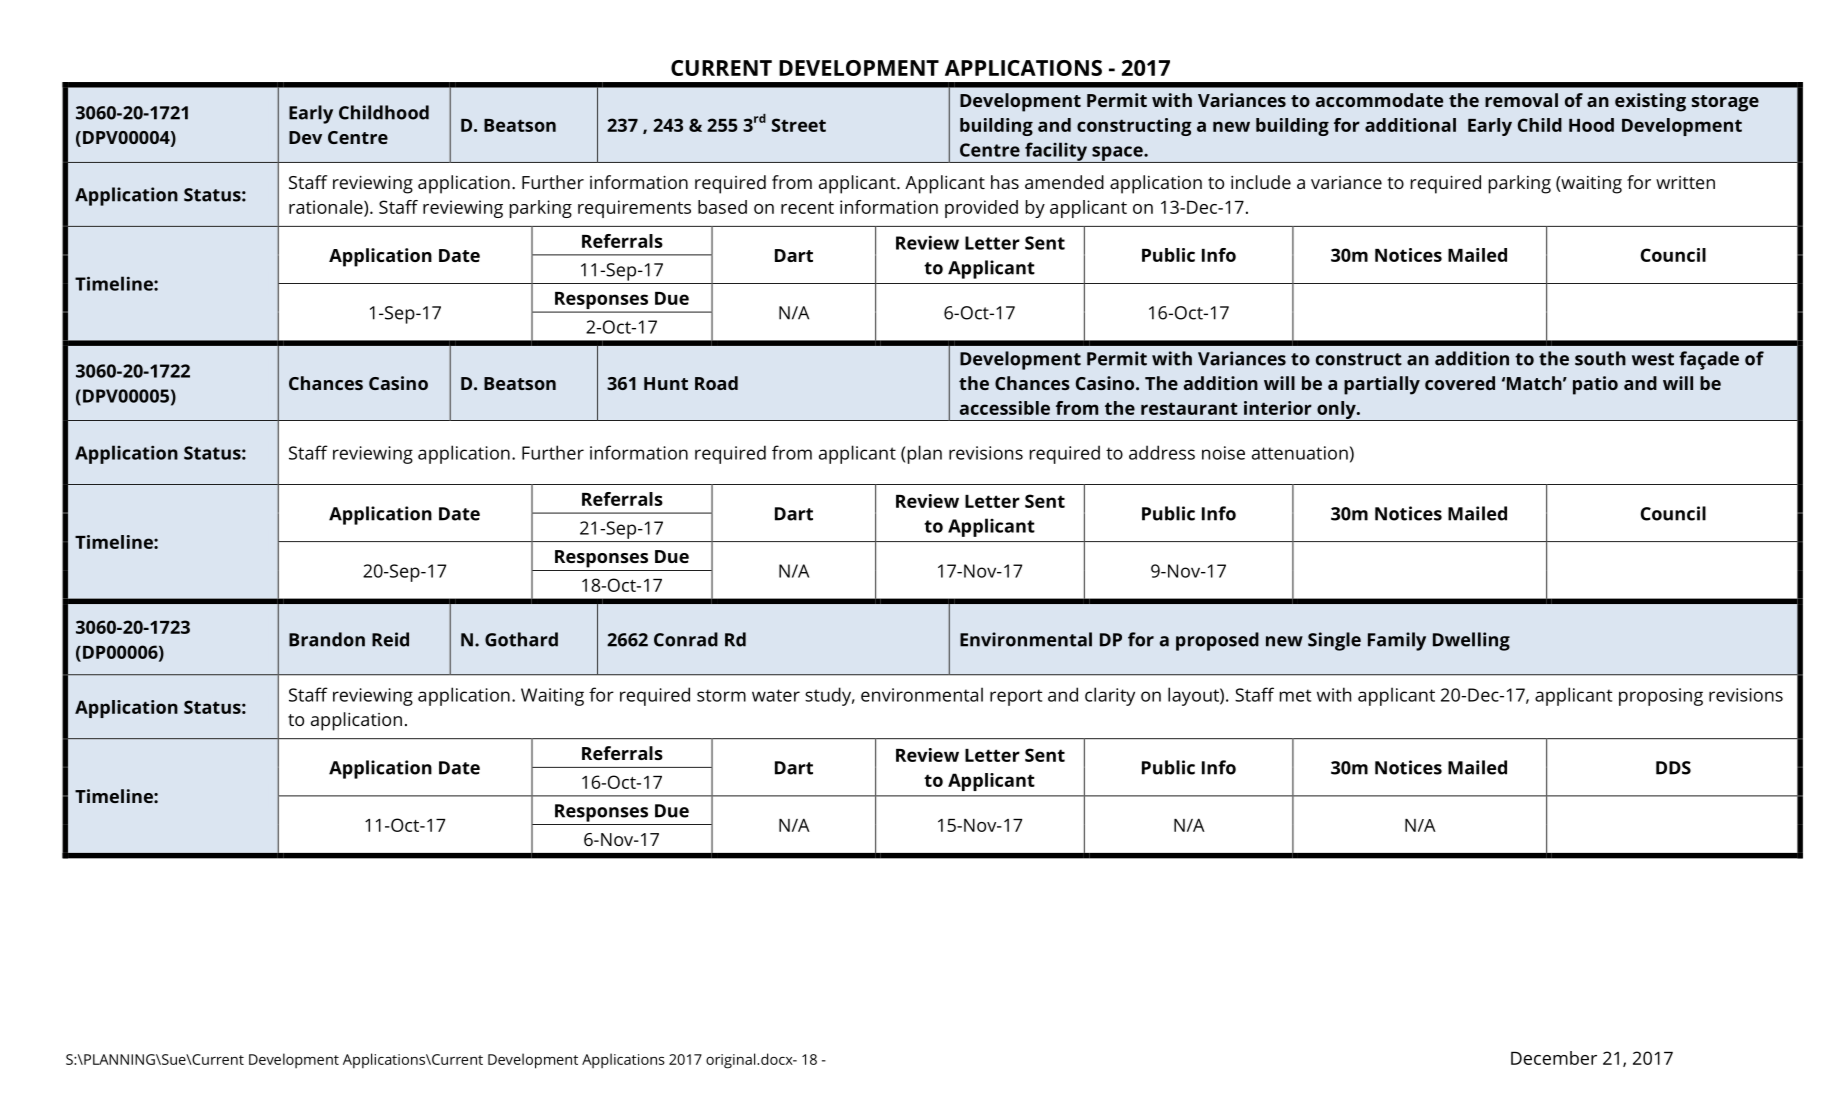 The width and height of the screenshot is (1833, 1113). I want to click on requirements, so click(634, 209).
